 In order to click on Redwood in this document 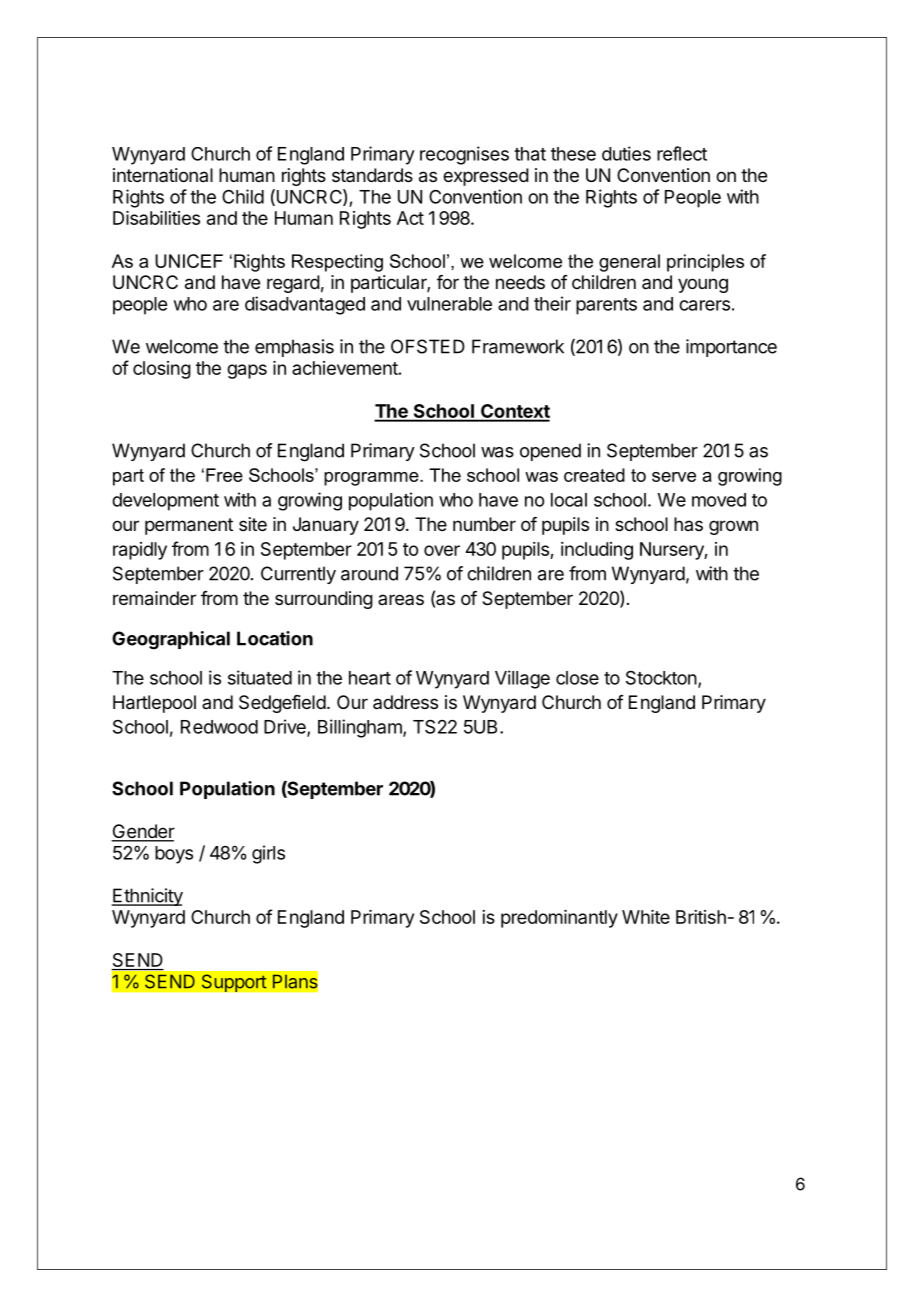, I will do `click(219, 727)`.
